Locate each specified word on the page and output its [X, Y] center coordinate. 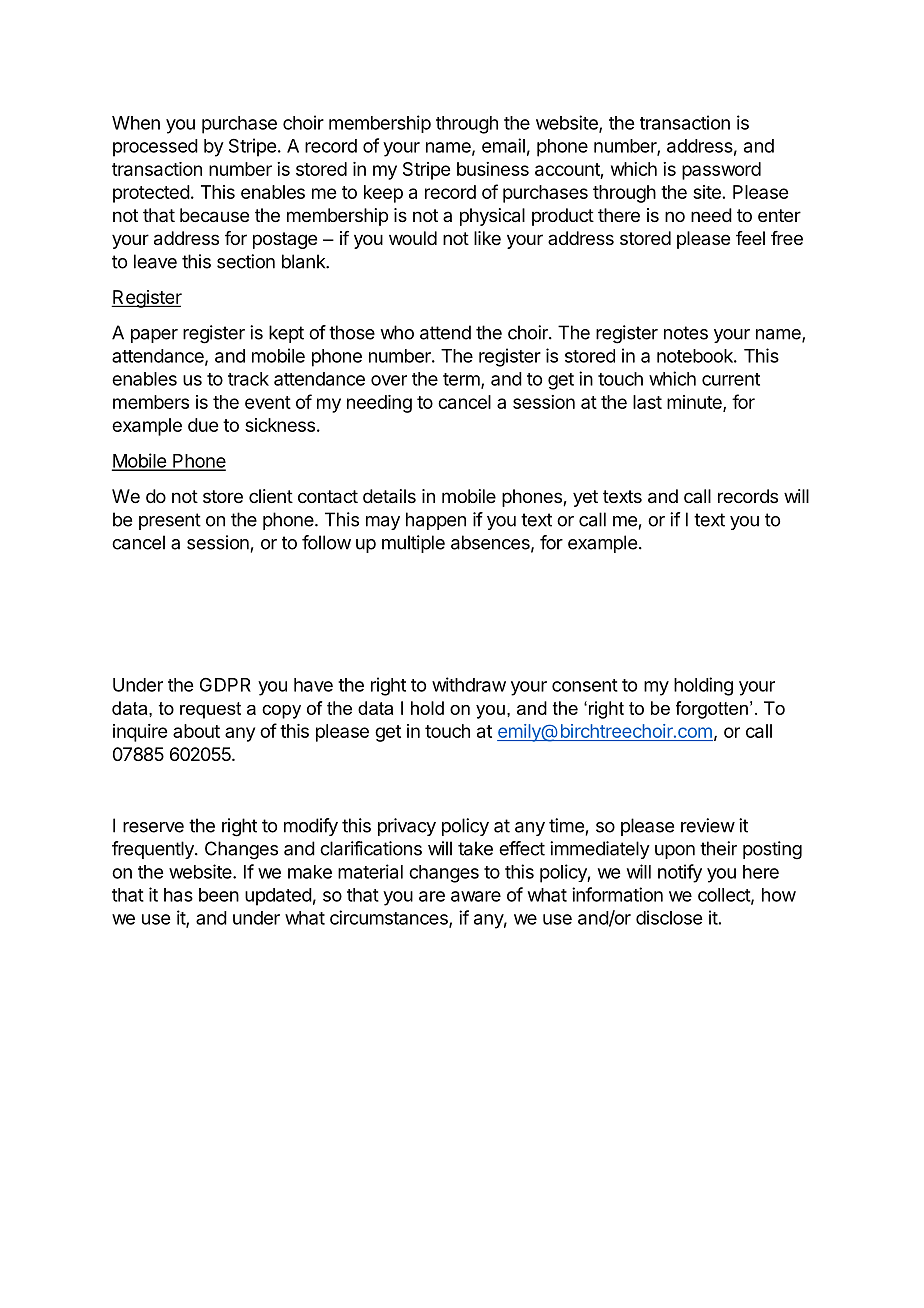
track [248, 379]
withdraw [469, 684]
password [721, 171]
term [462, 380]
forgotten [712, 710]
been [219, 895]
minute [695, 403]
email [503, 145]
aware [476, 896]
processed [155, 148]
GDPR [225, 685]
